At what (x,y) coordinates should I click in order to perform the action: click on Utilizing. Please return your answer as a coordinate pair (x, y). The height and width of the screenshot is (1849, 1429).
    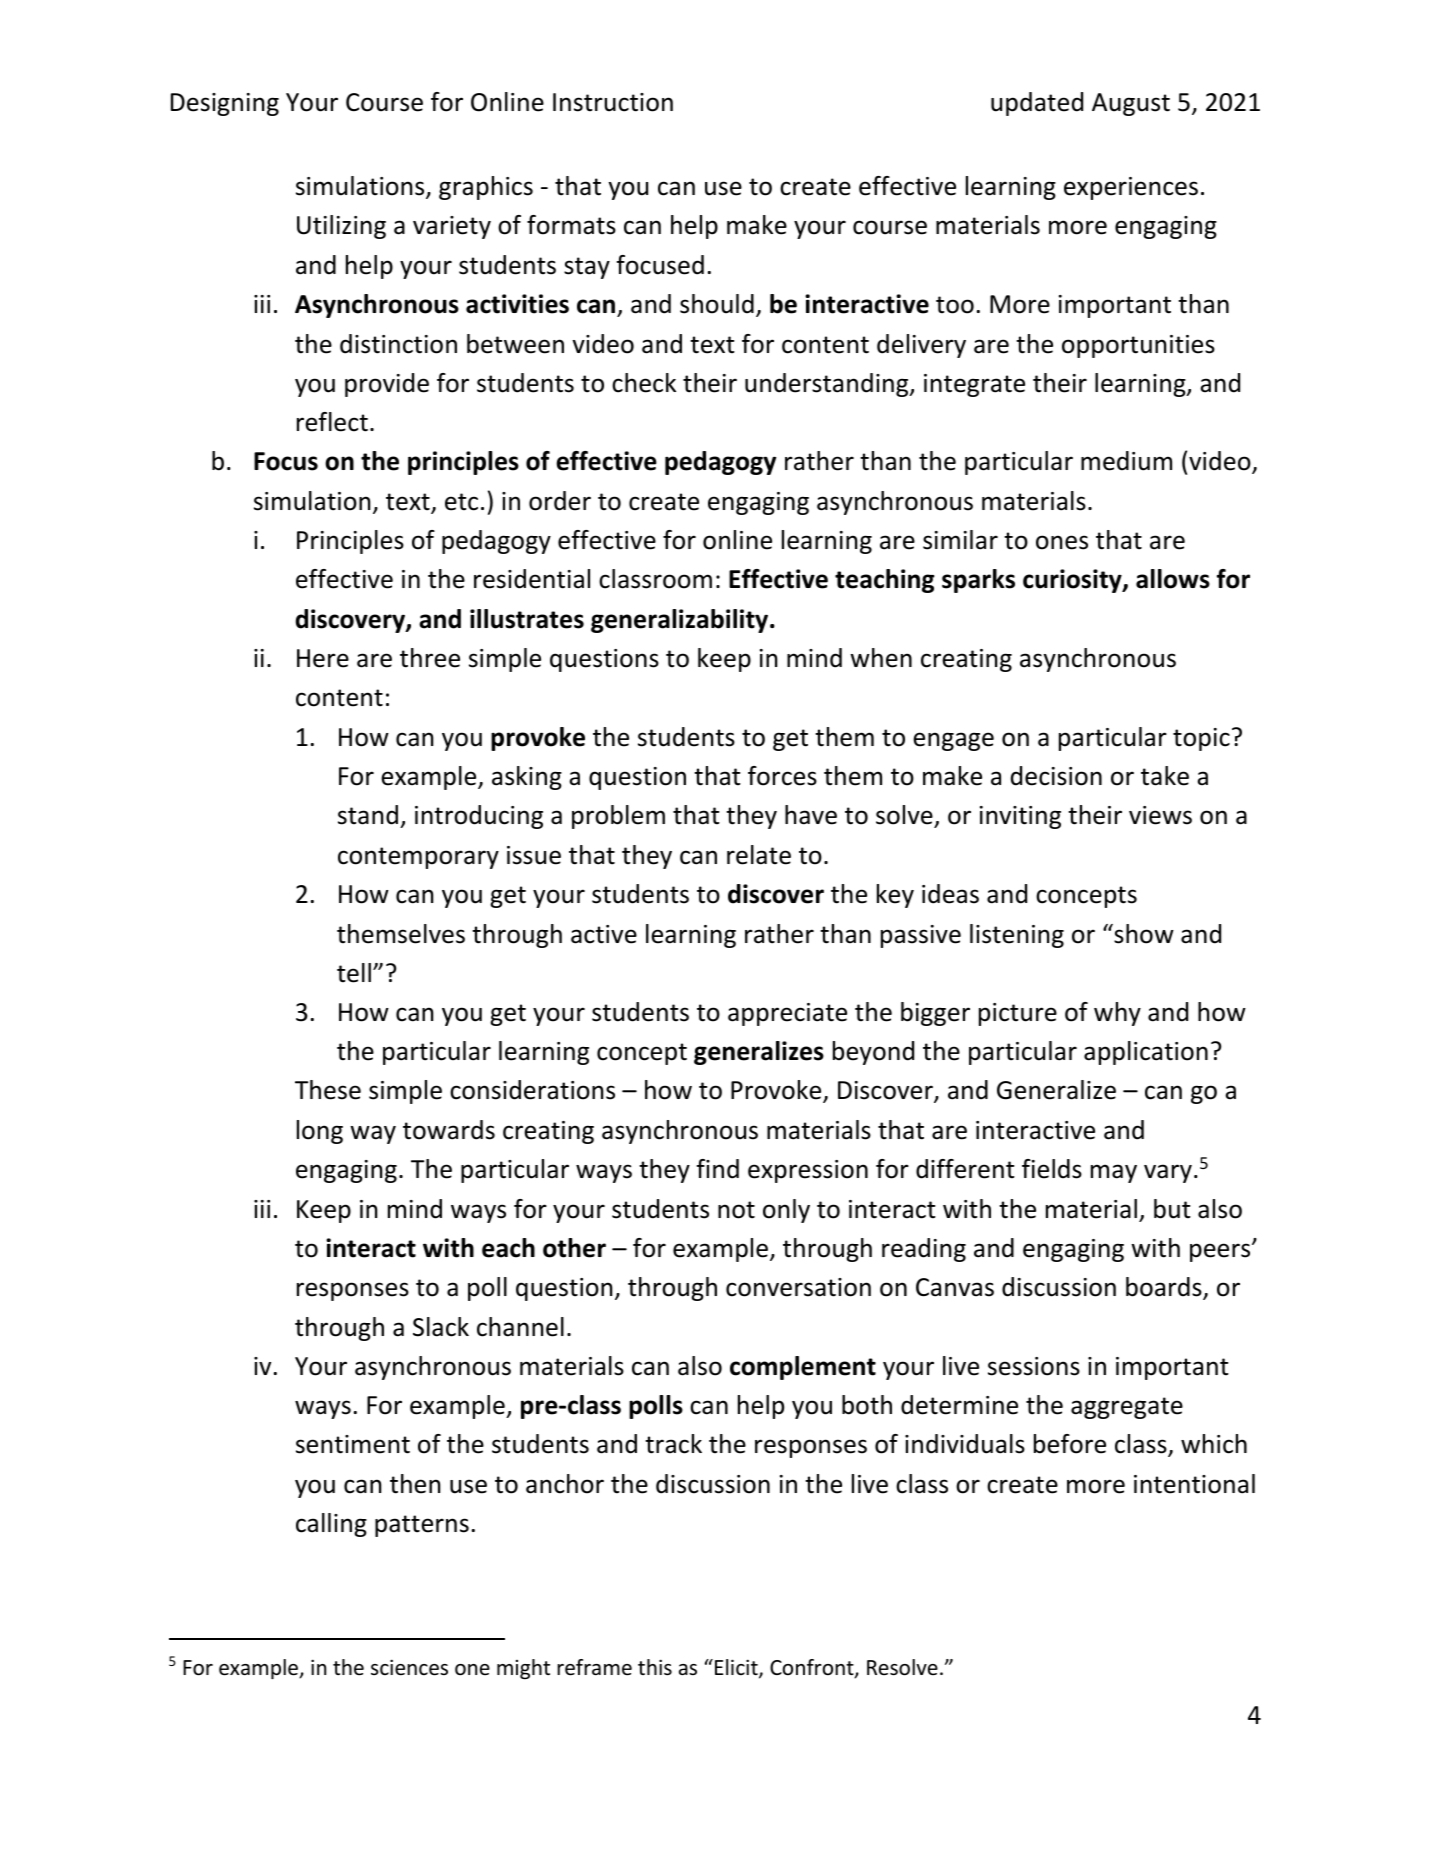
    Looking at the image, I should click on (341, 227).
